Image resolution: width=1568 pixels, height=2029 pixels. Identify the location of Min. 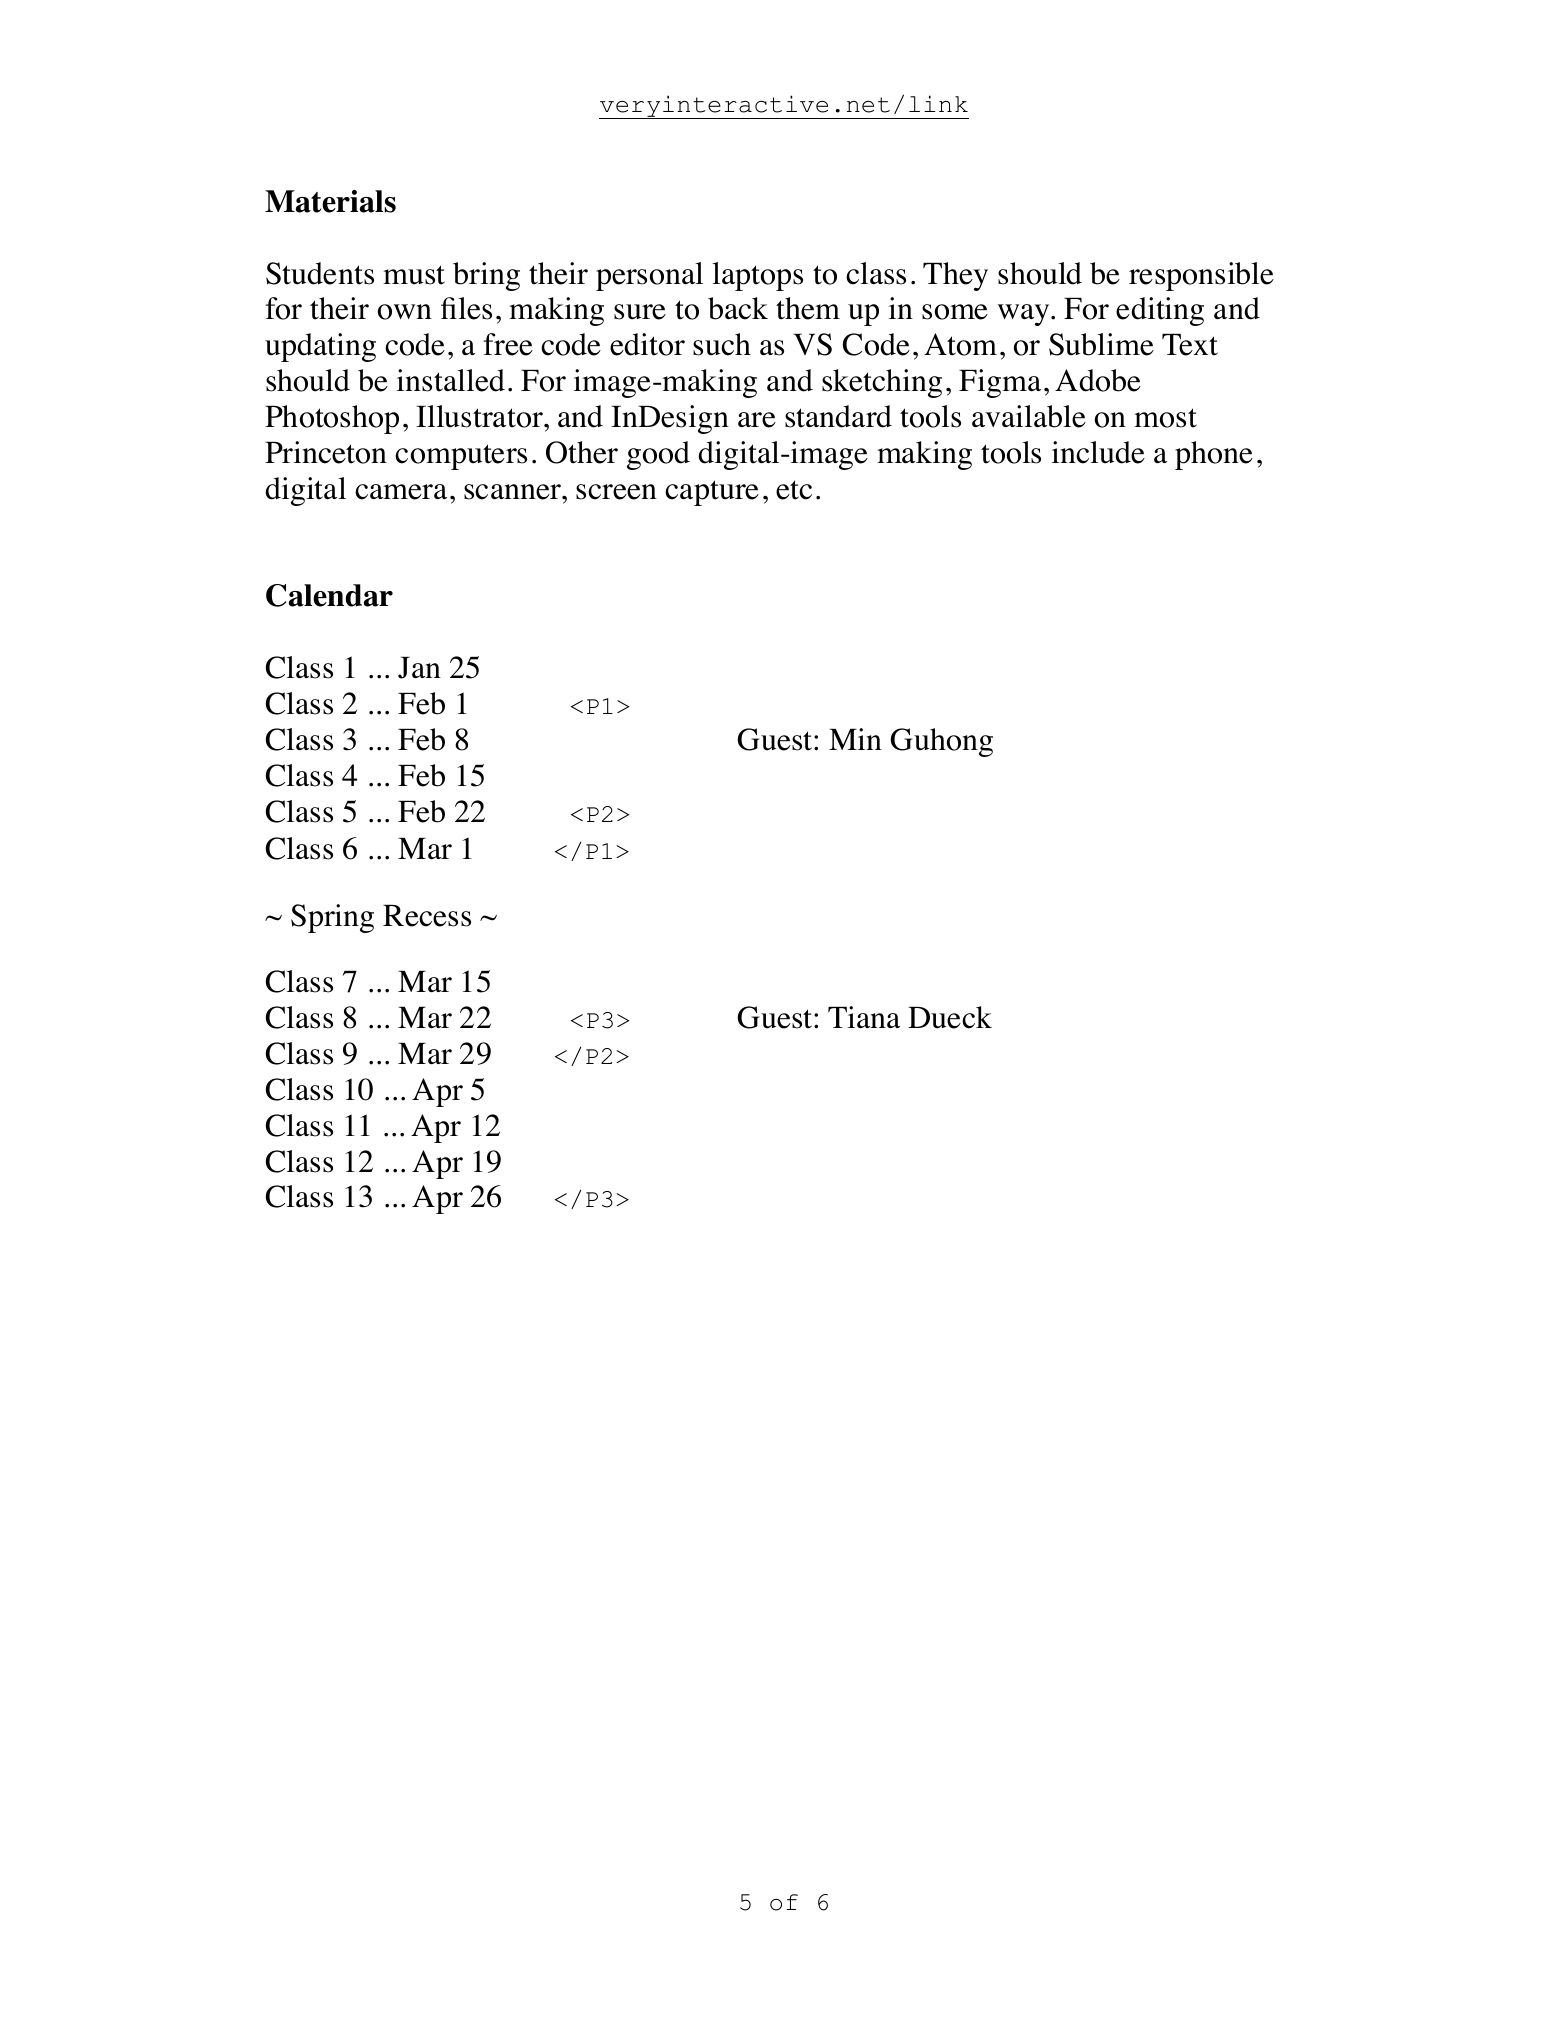
(855, 739).
